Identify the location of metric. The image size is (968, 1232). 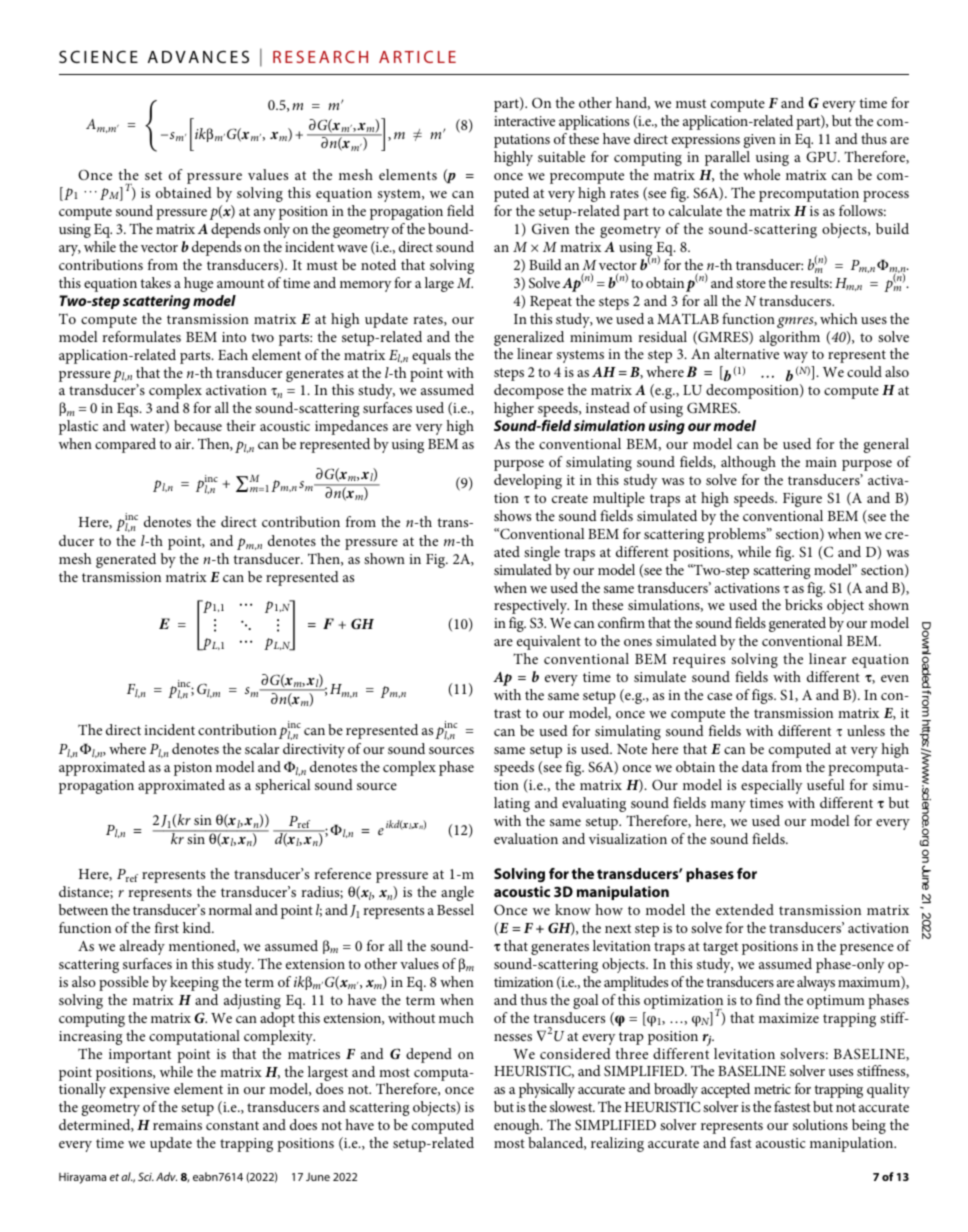
(772, 1089).
